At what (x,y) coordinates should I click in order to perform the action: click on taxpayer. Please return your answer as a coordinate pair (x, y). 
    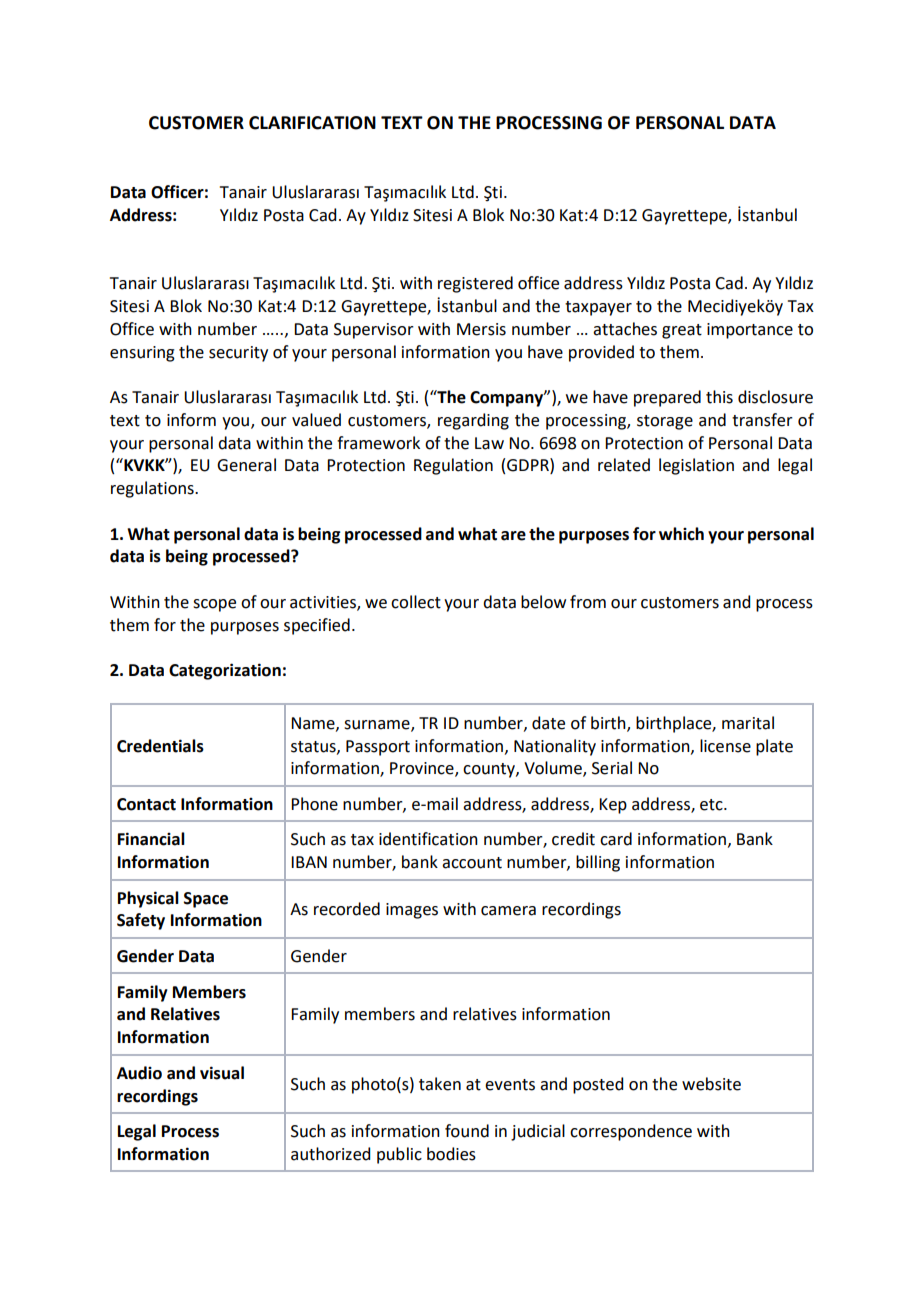
    Looking at the image, I should click on (598, 308).
